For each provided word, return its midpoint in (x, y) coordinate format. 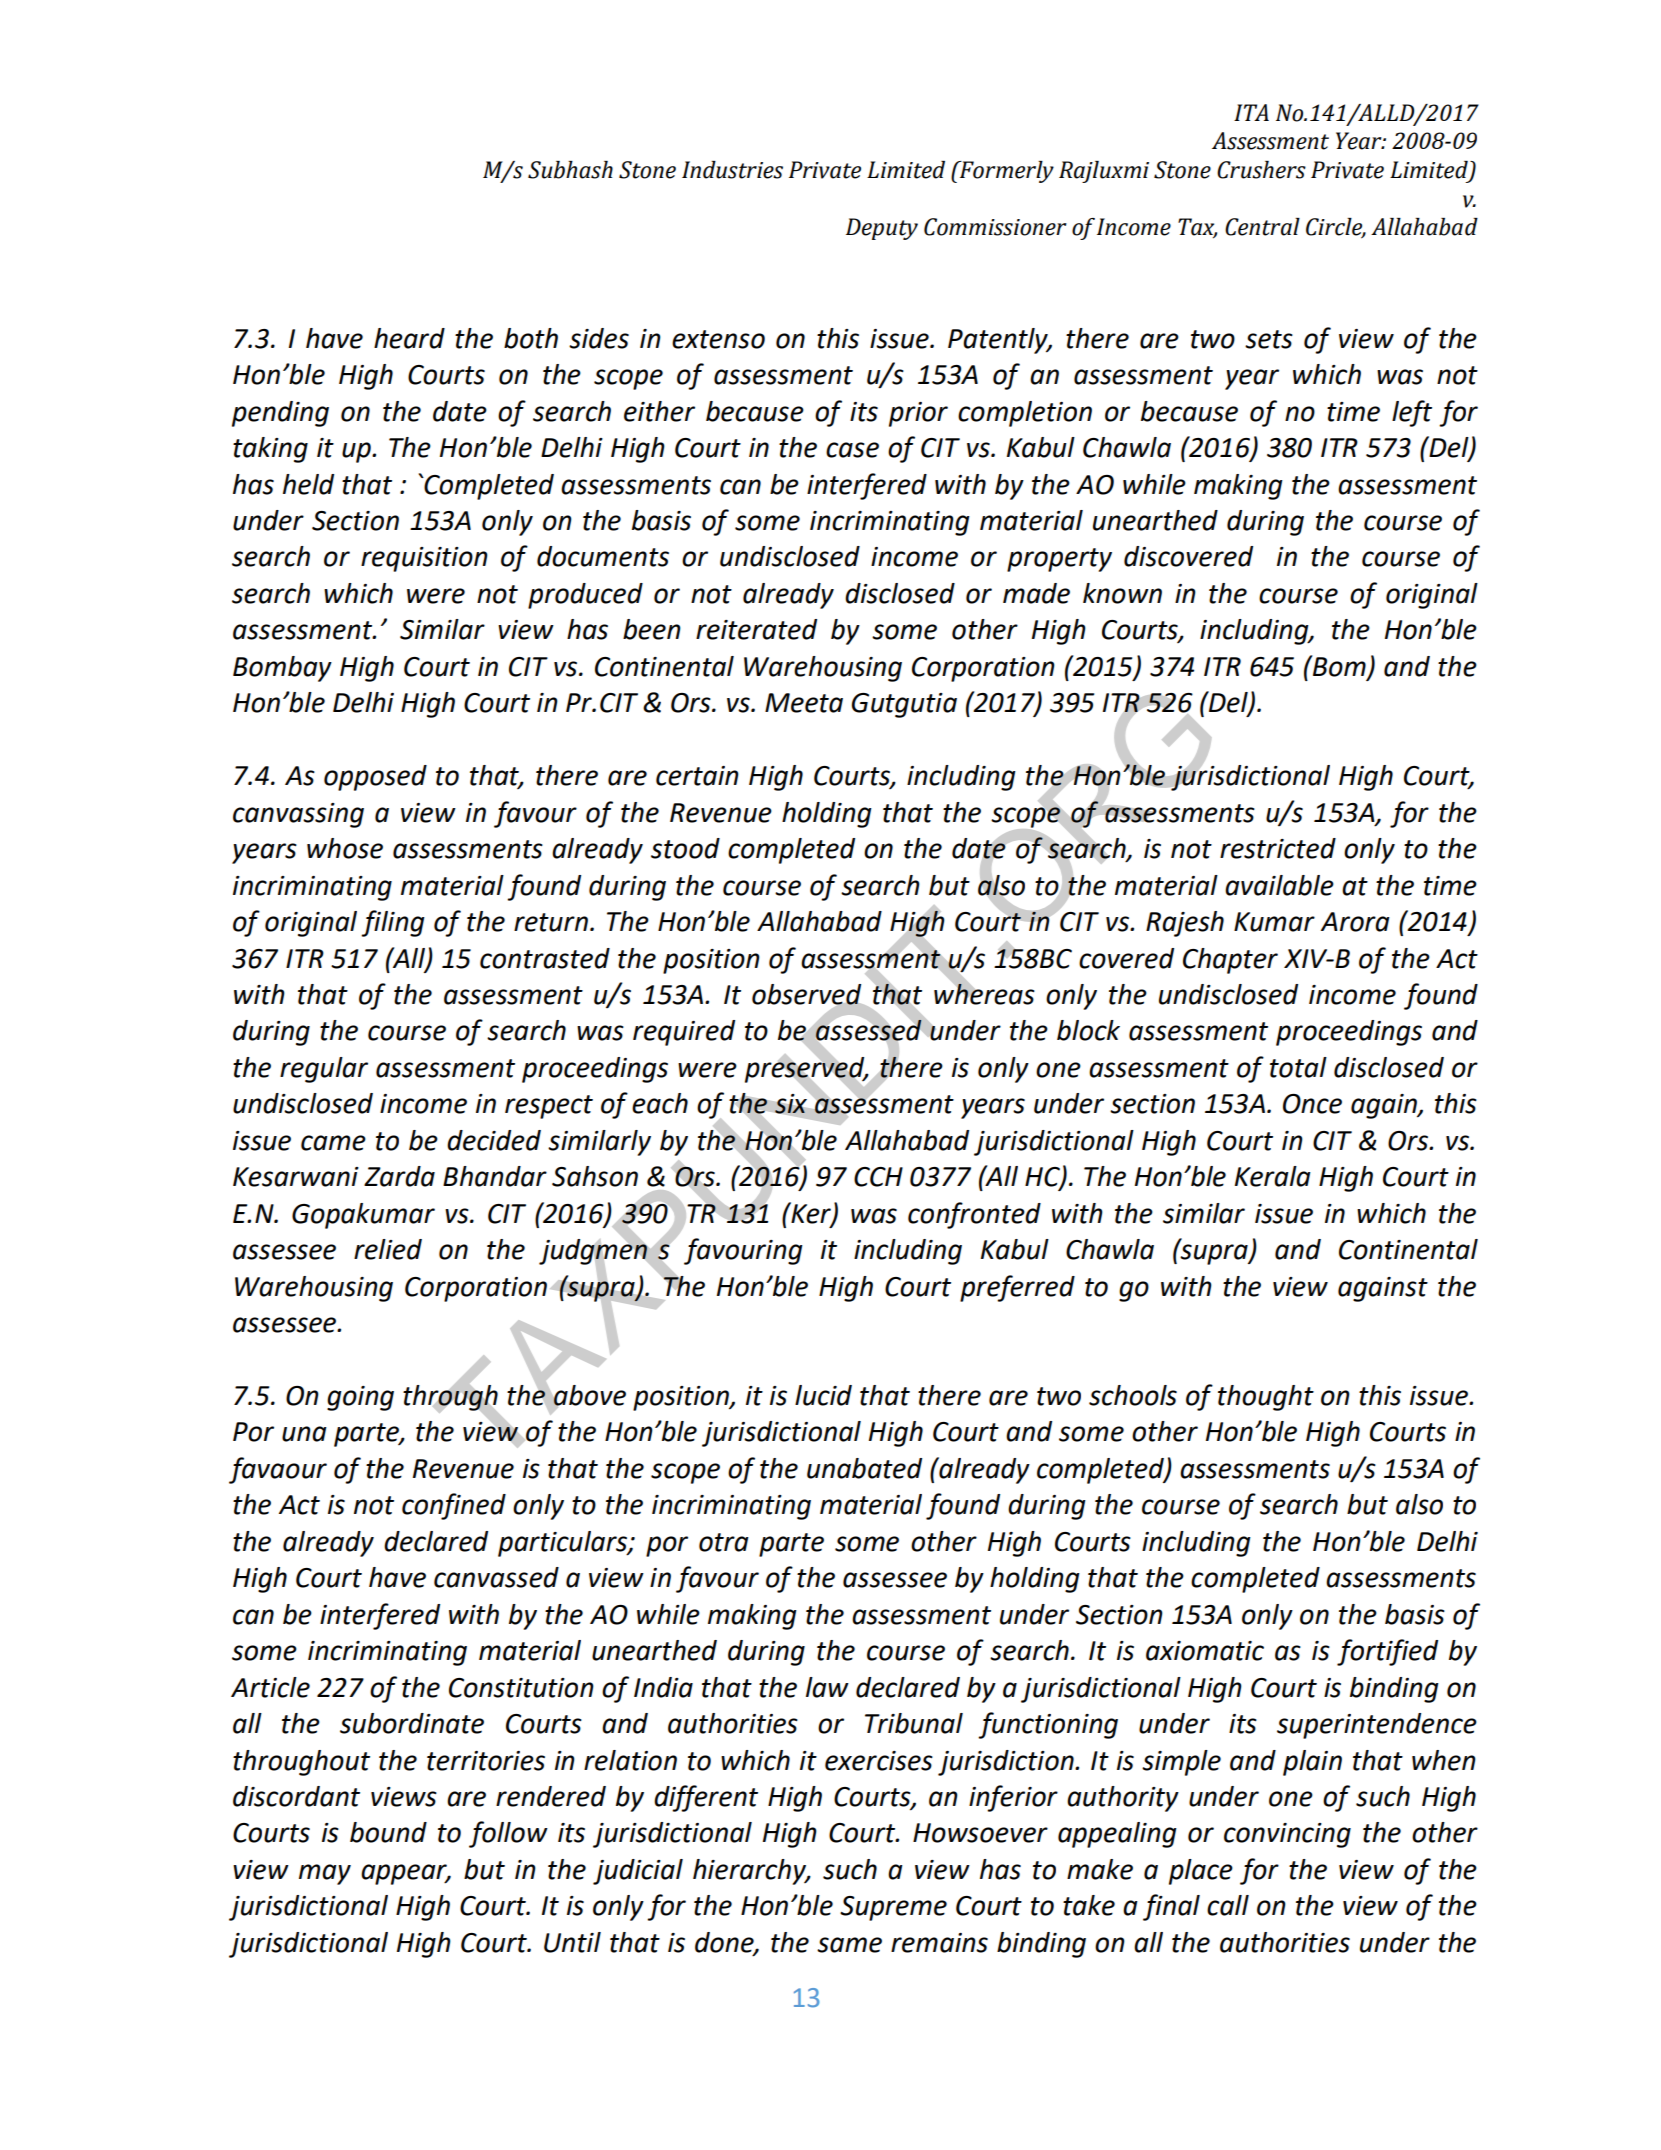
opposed (375, 778)
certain (697, 776)
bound (388, 1832)
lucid (823, 1395)
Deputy (882, 229)
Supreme (893, 1908)
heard (409, 338)
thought (1266, 1398)
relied (388, 1249)
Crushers (1261, 170)
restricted (1278, 848)
